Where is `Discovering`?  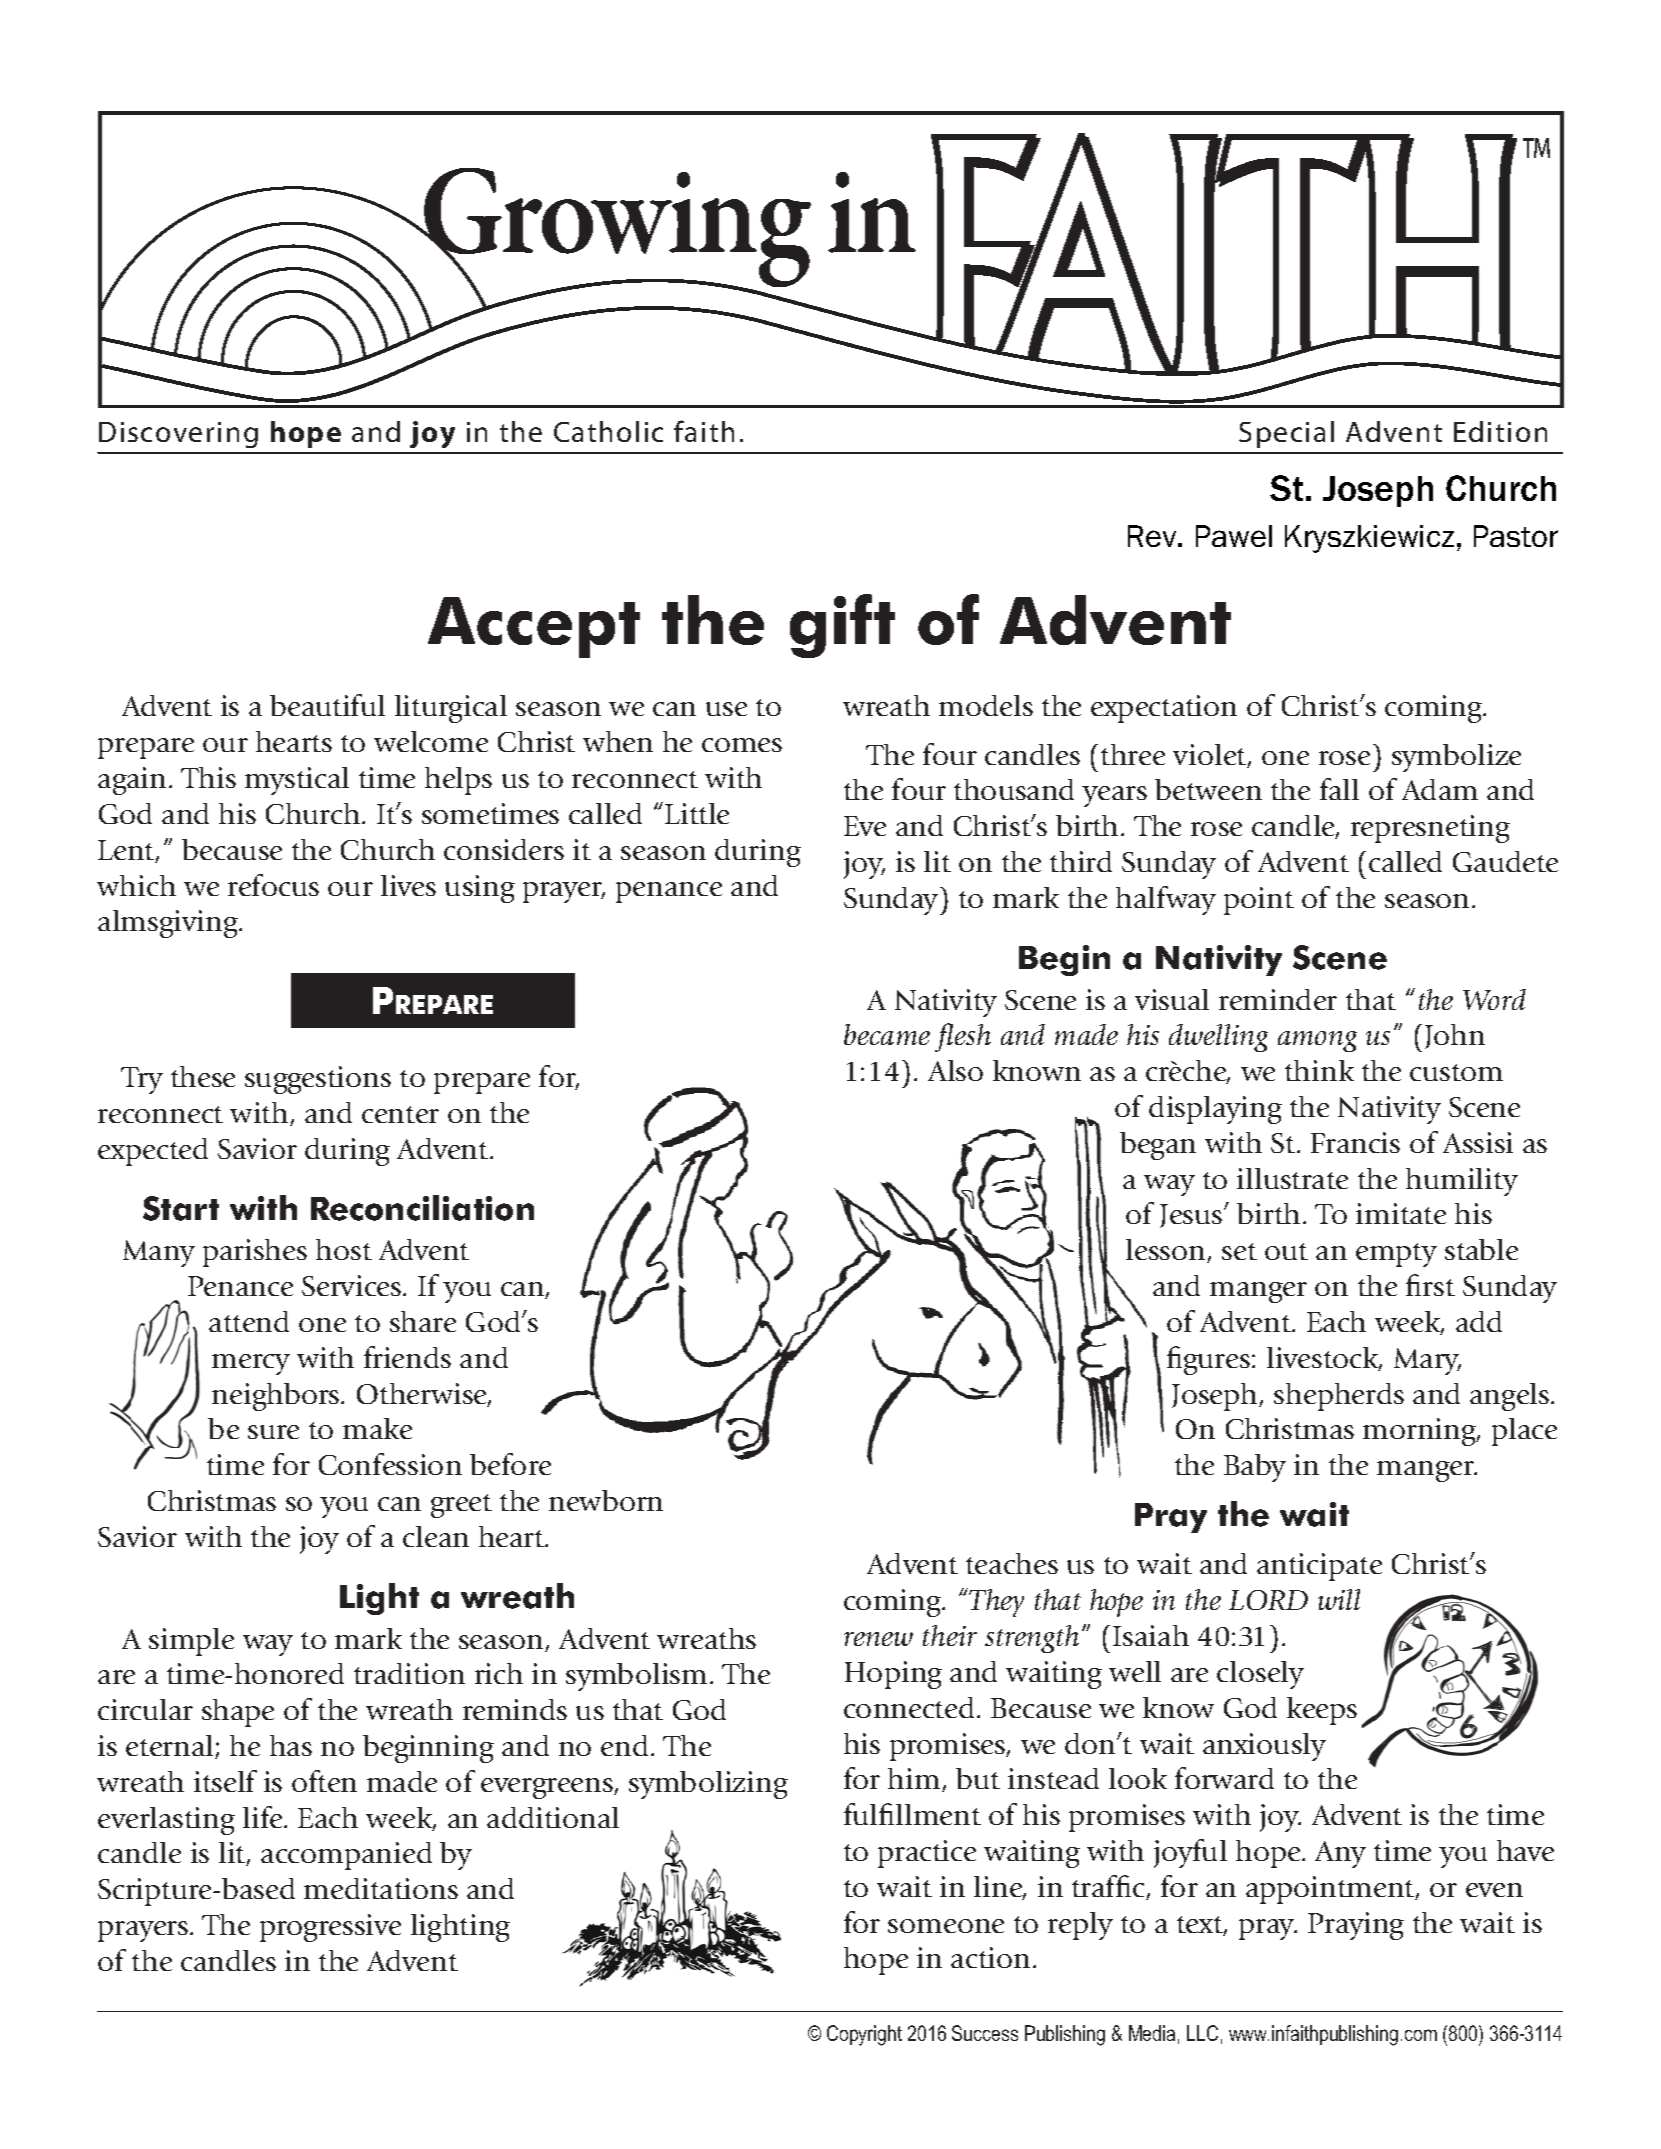 Discovering is located at coordinates (178, 435).
